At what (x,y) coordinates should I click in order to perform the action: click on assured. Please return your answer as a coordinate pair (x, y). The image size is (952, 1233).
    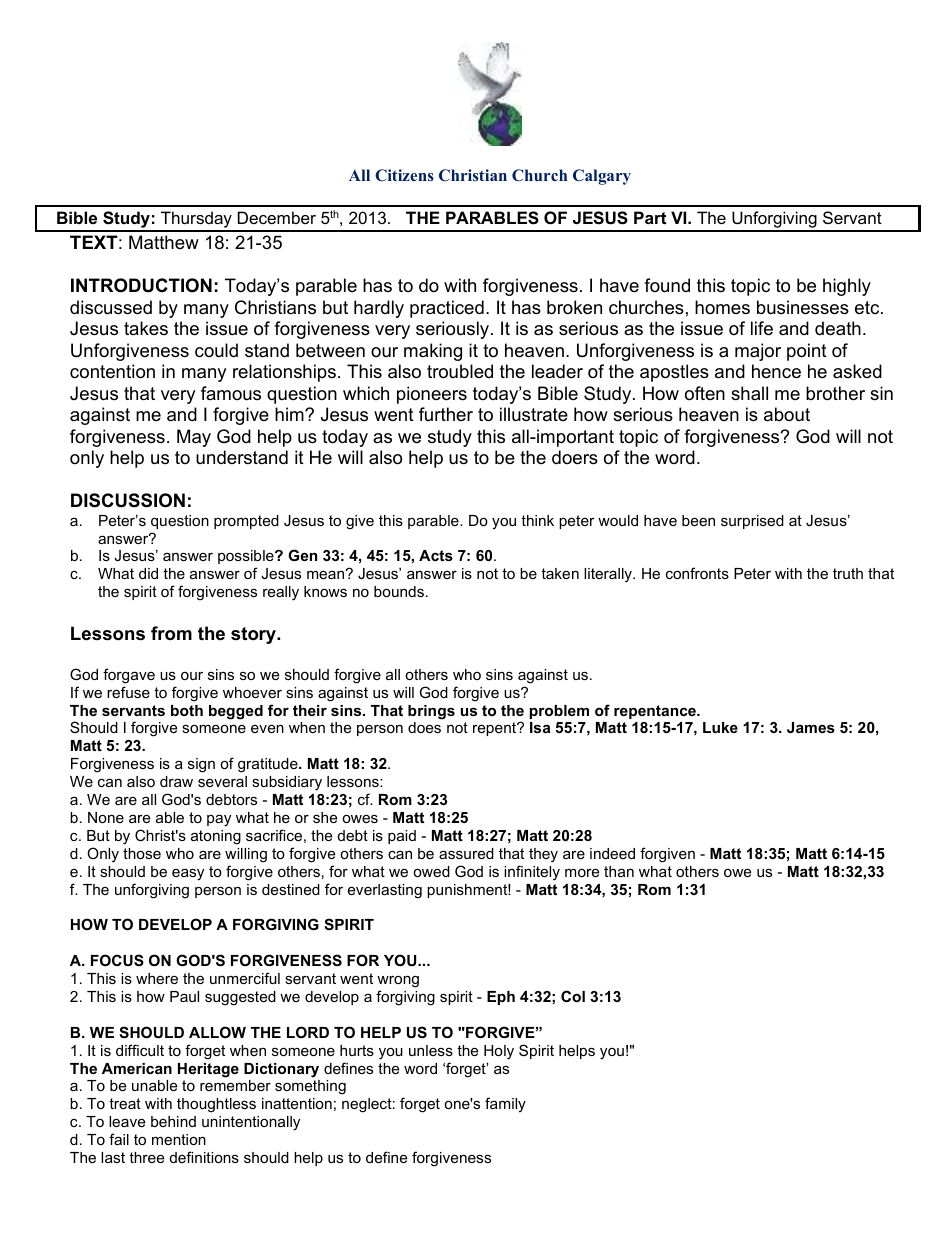
    Looking at the image, I should click on (466, 853).
